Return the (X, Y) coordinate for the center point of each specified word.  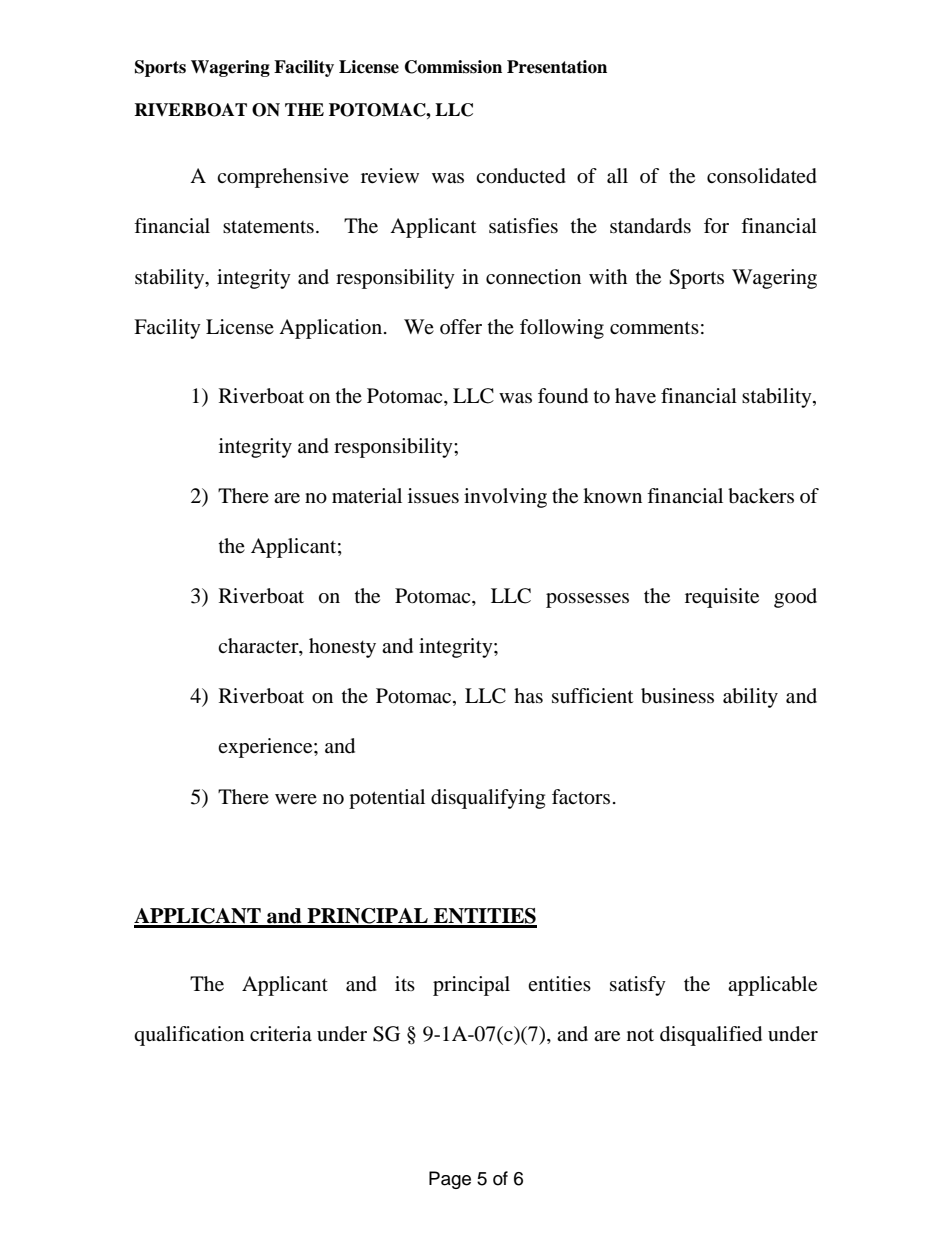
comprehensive (283, 178)
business (677, 696)
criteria (281, 1034)
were (296, 799)
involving (505, 498)
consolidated (762, 176)
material (367, 496)
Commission (453, 67)
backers (761, 496)
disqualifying (488, 799)
